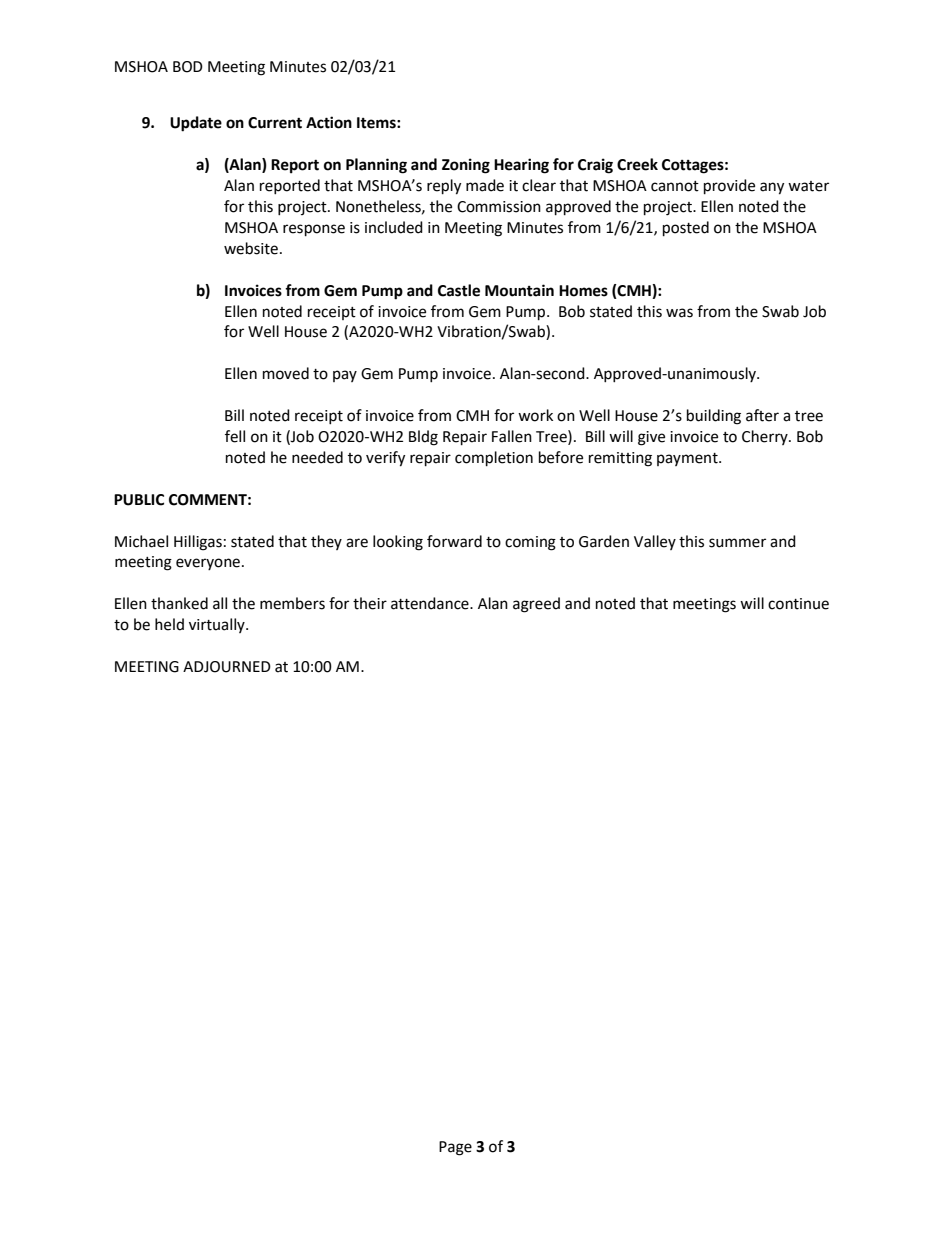 Image resolution: width=952 pixels, height=1233 pixels. Describe the element at coordinates (798, 604) in the screenshot. I see `continue` at that location.
